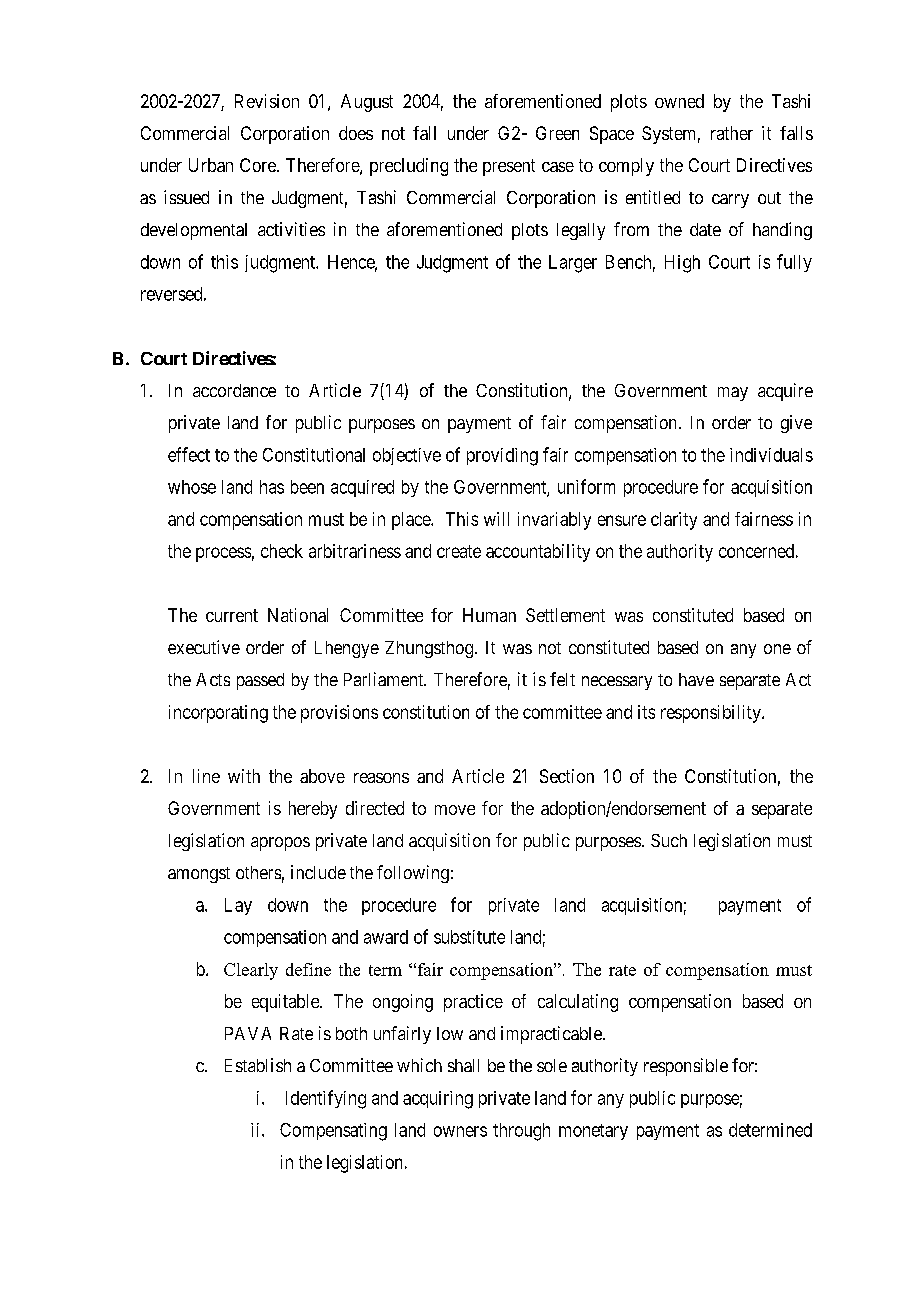 Image resolution: width=924 pixels, height=1307 pixels. What do you see at coordinates (521, 1132) in the screenshot?
I see `through` at bounding box center [521, 1132].
